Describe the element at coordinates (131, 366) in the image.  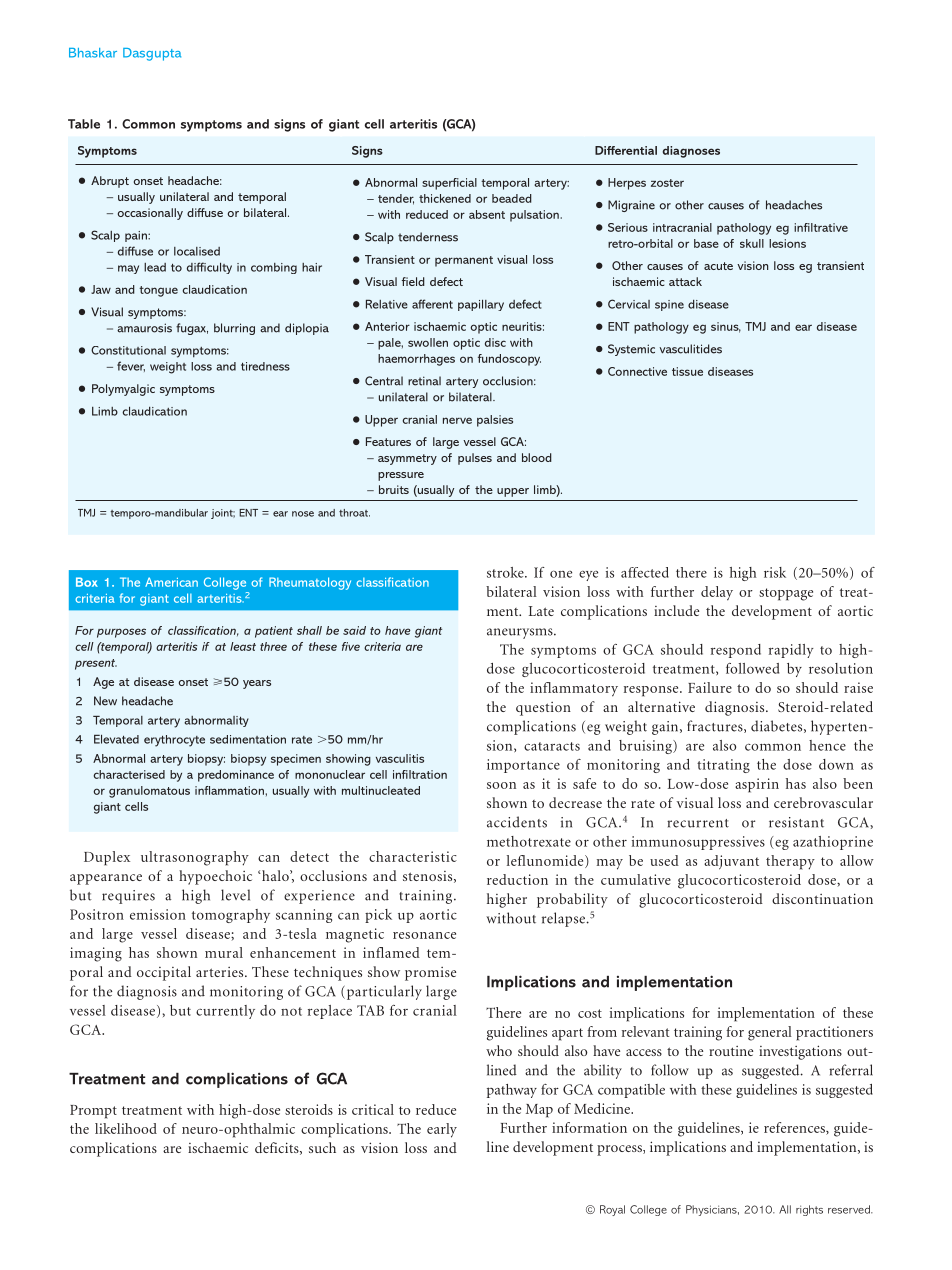
I see `fever` at that location.
